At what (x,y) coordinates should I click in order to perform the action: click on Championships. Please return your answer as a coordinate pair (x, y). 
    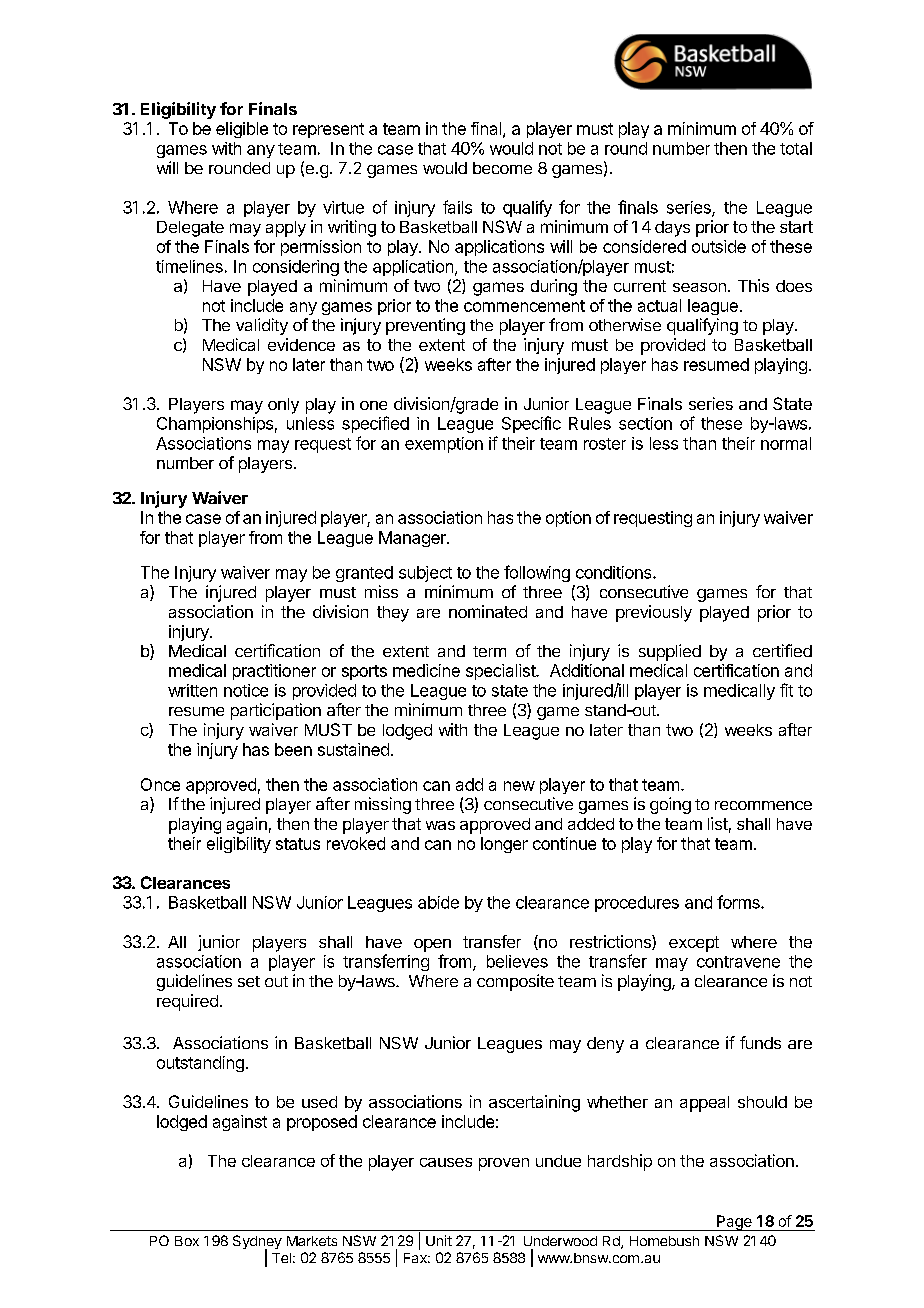
    Looking at the image, I should click on (215, 425).
